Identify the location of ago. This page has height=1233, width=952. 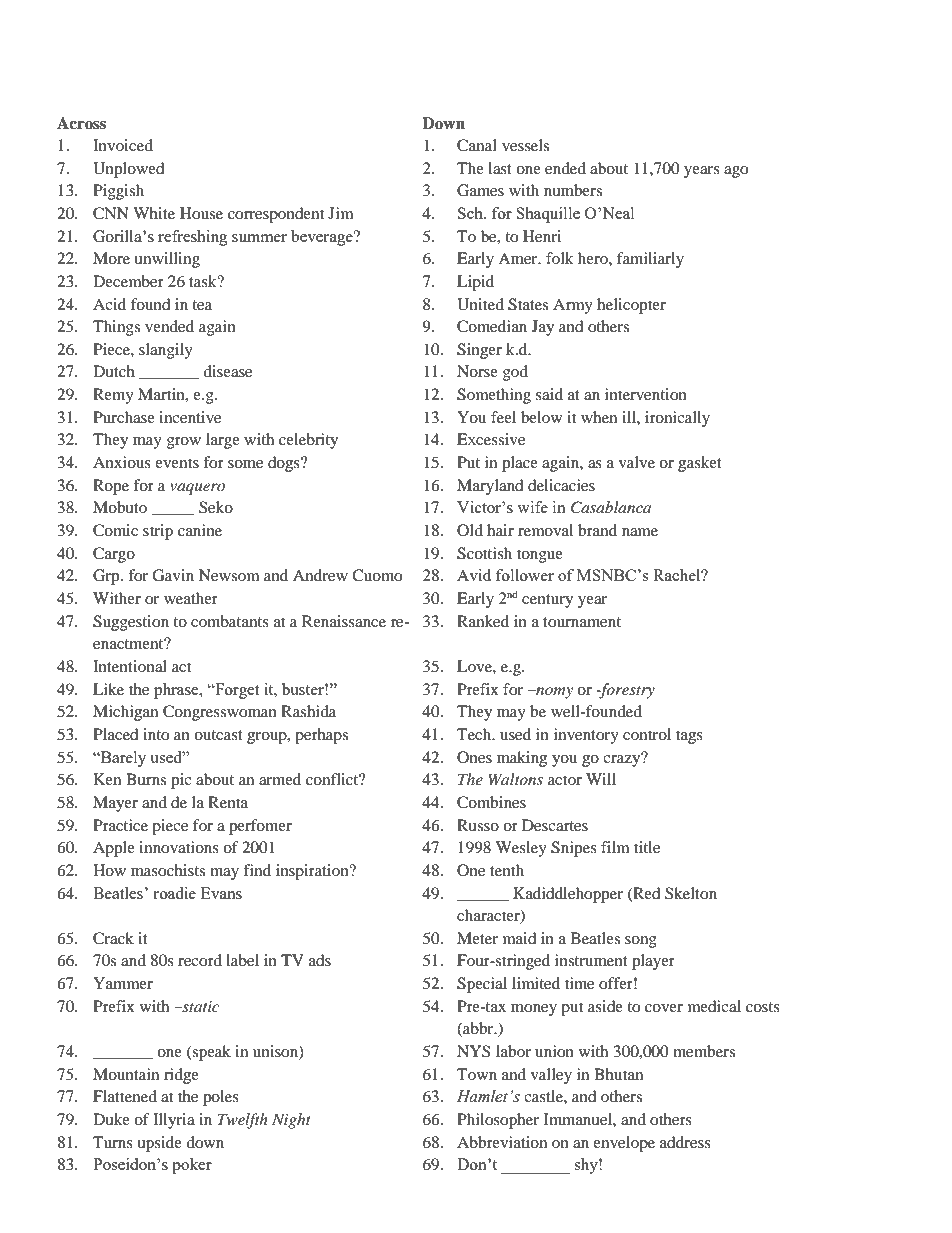
(736, 172).
